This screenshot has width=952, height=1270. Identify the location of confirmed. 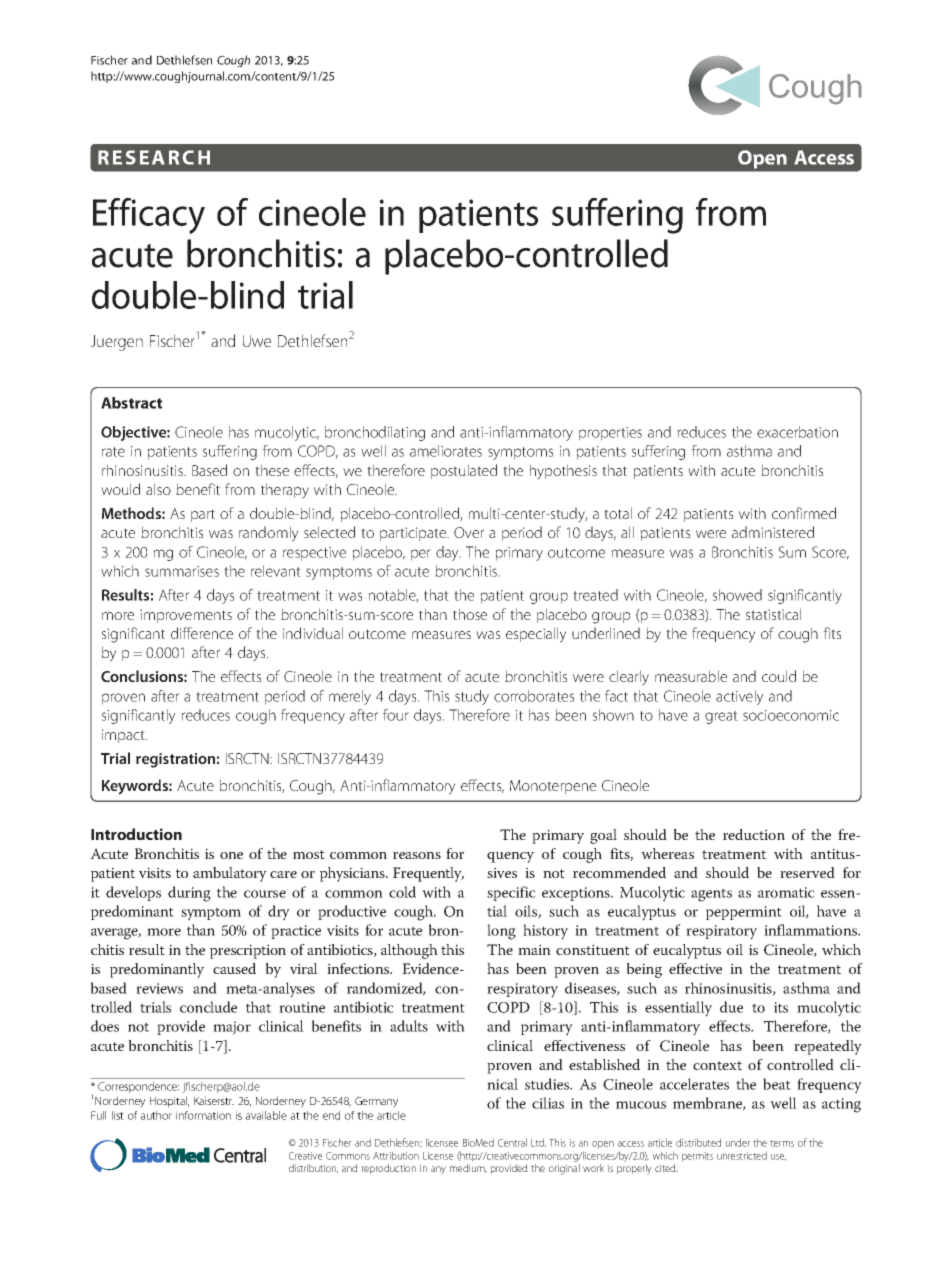
(804, 513).
